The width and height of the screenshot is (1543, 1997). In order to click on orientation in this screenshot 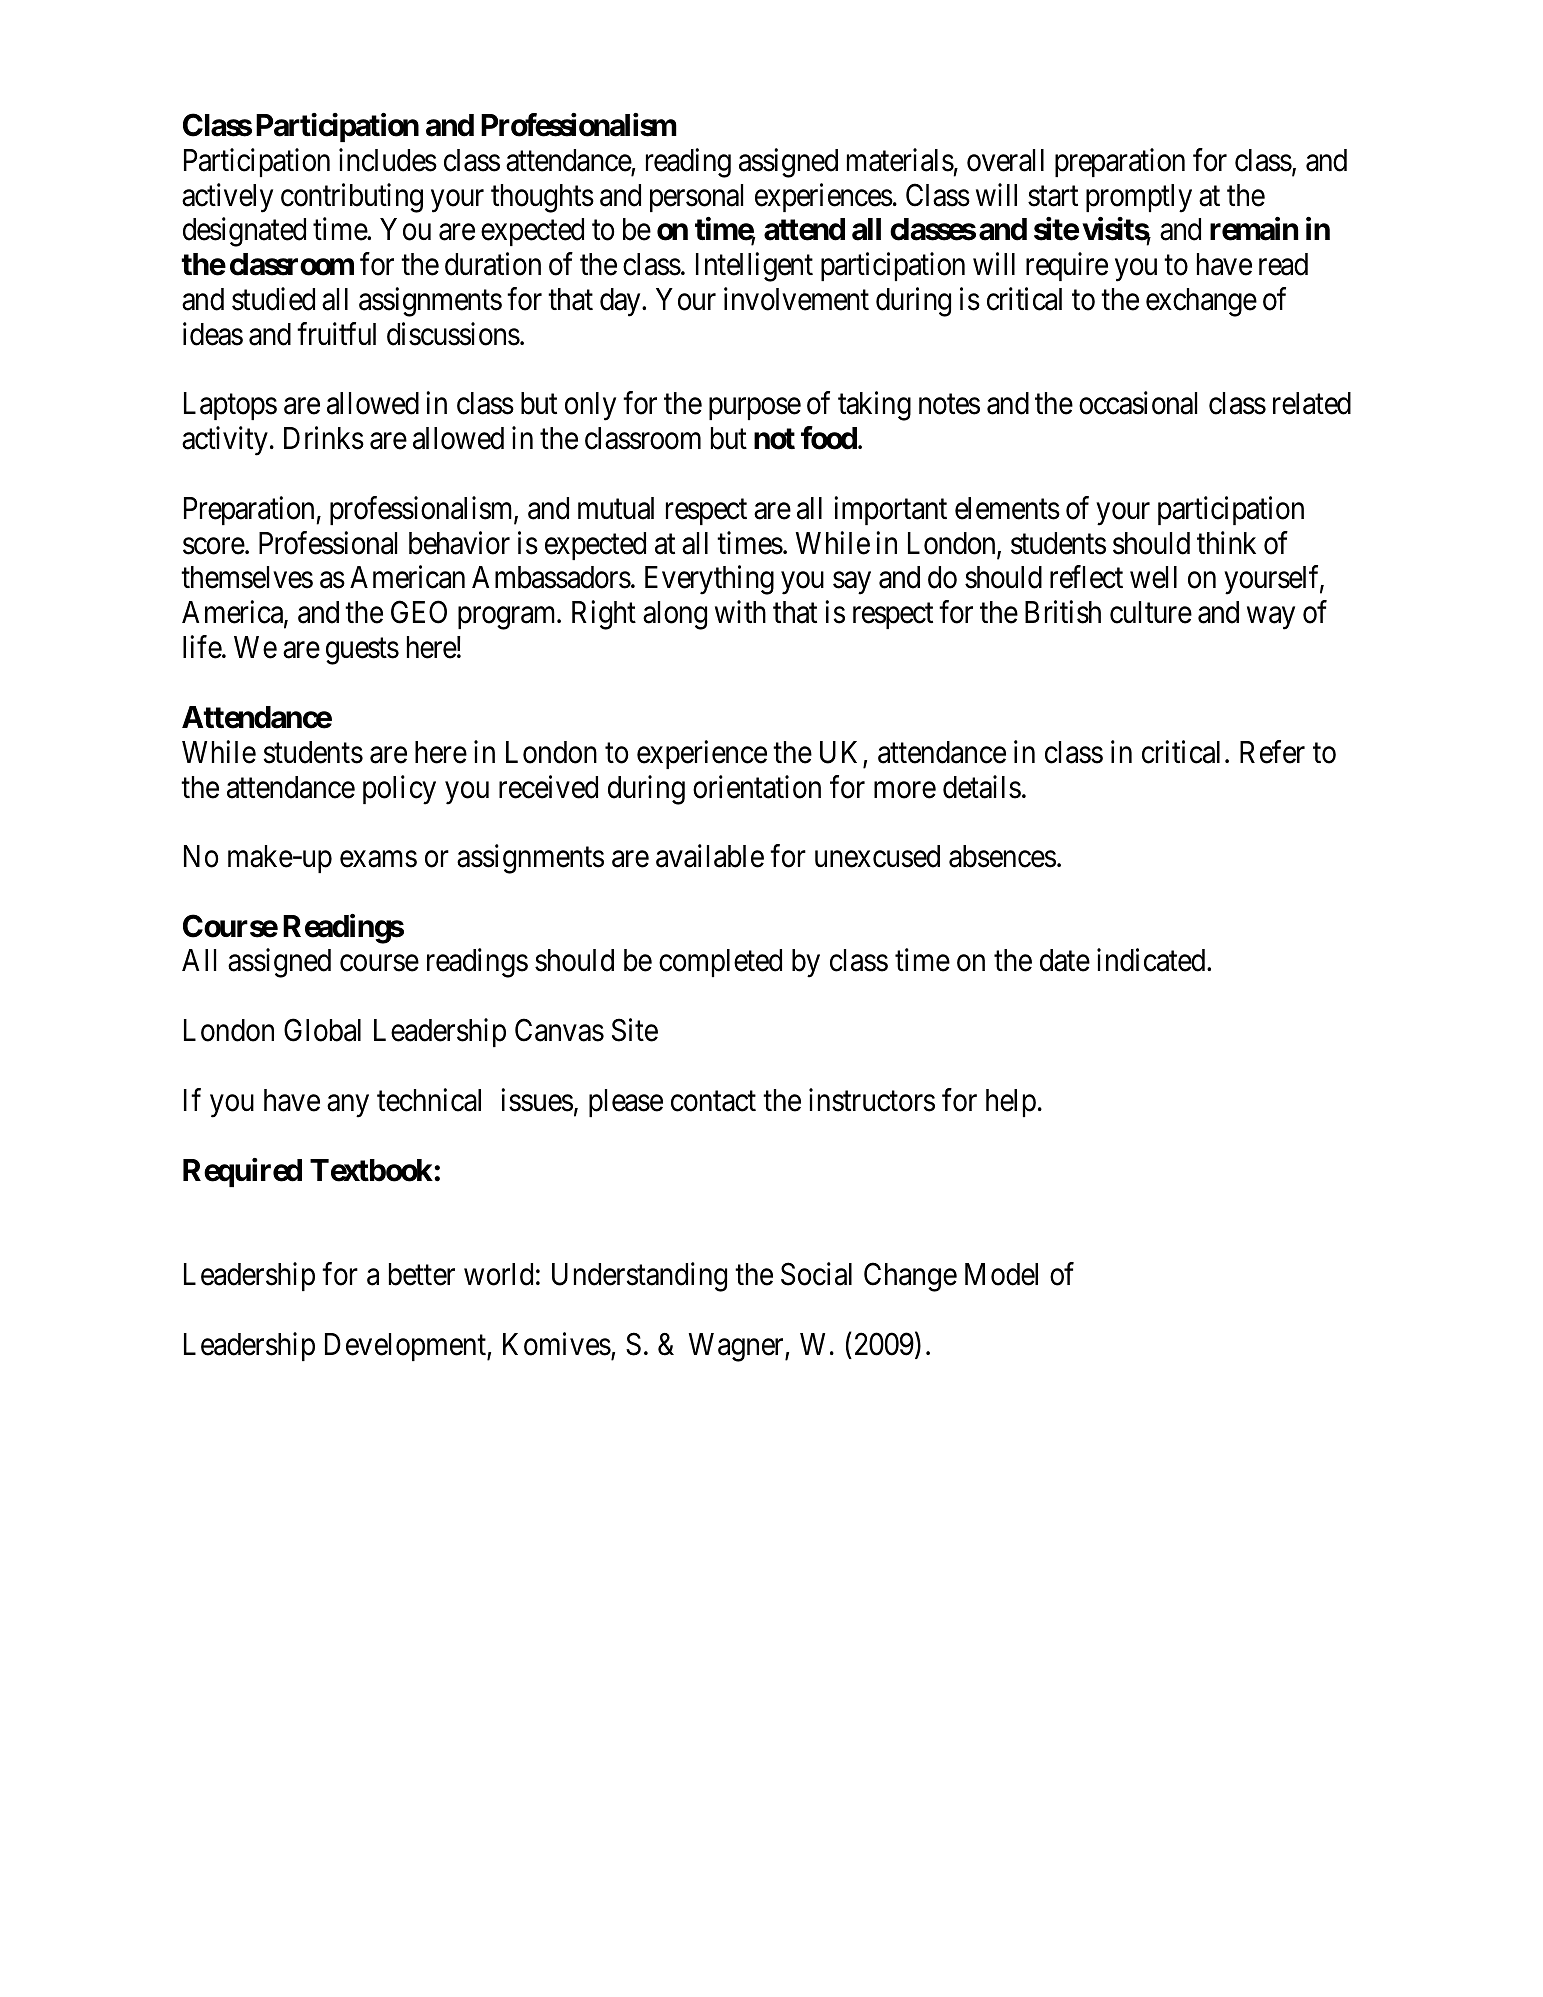, I will do `click(757, 787)`.
